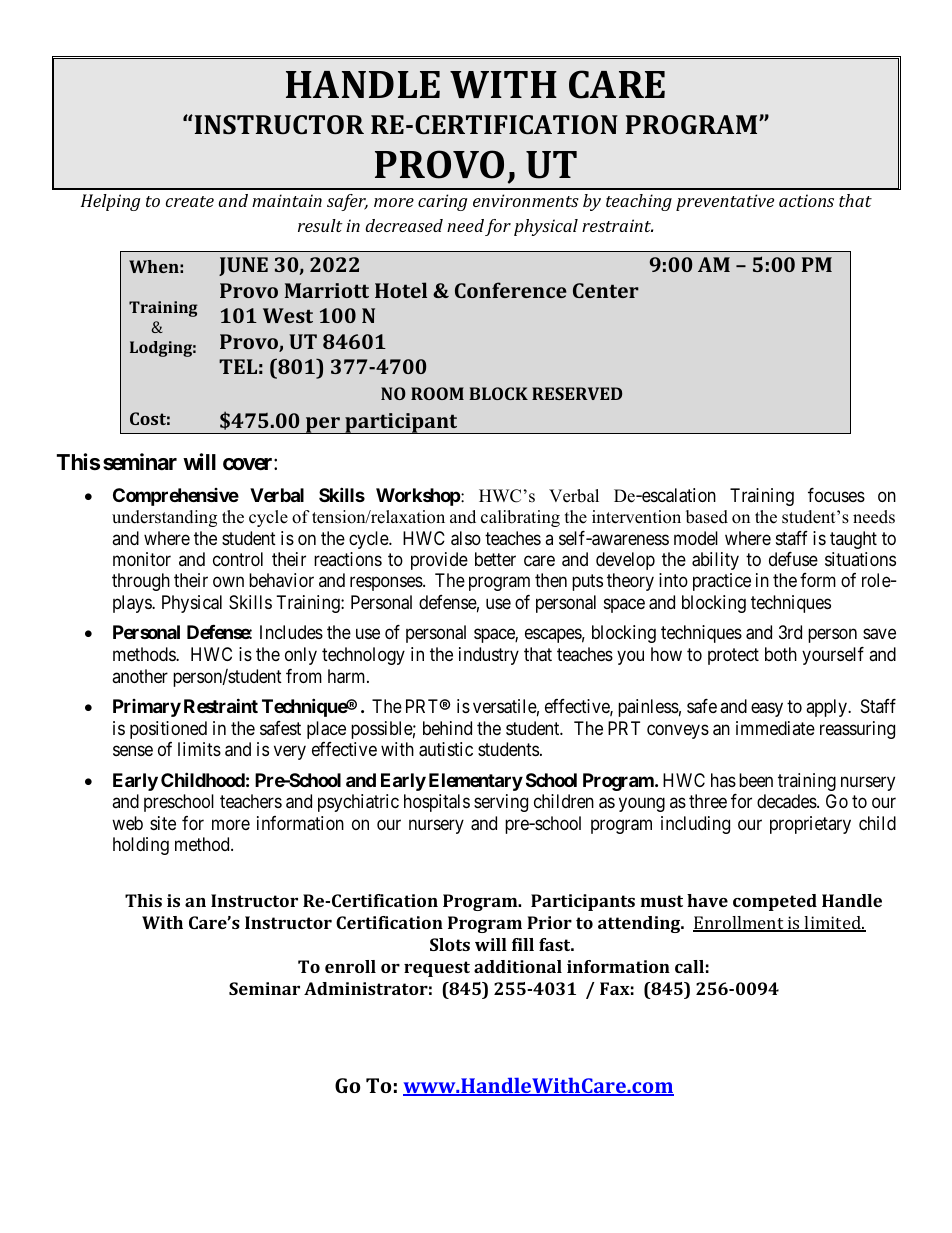 This screenshot has height=1233, width=952. Describe the element at coordinates (141, 846) in the screenshot. I see `holding` at that location.
